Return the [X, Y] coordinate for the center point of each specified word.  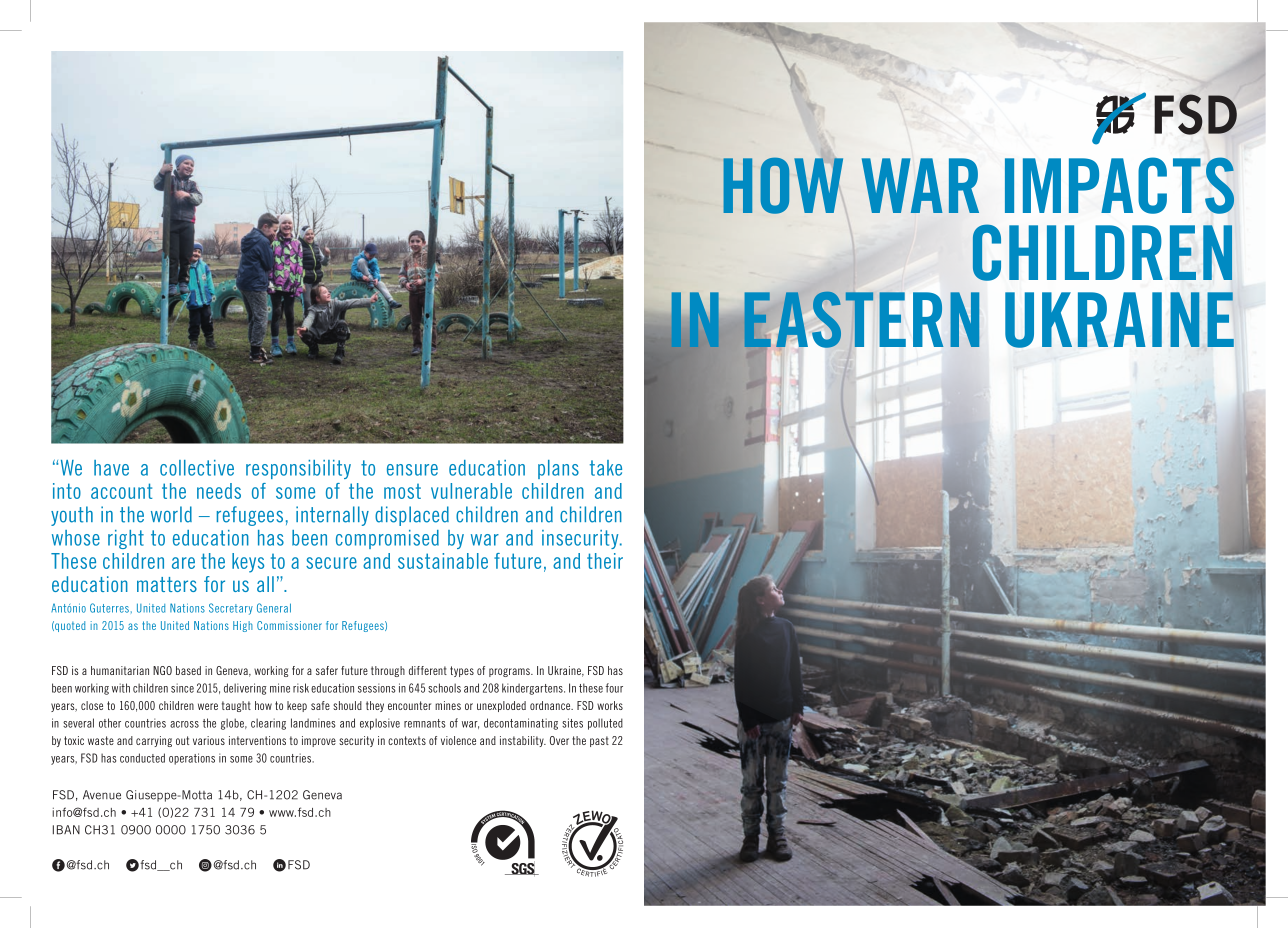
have [111, 468]
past [599, 741]
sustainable [443, 561]
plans [558, 469]
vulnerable [471, 491]
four [614, 688]
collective [197, 468]
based [188, 670]
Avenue [102, 795]
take [606, 468]
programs [510, 672]
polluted [605, 724]
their [605, 561]
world [171, 514]
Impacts [1119, 185]
